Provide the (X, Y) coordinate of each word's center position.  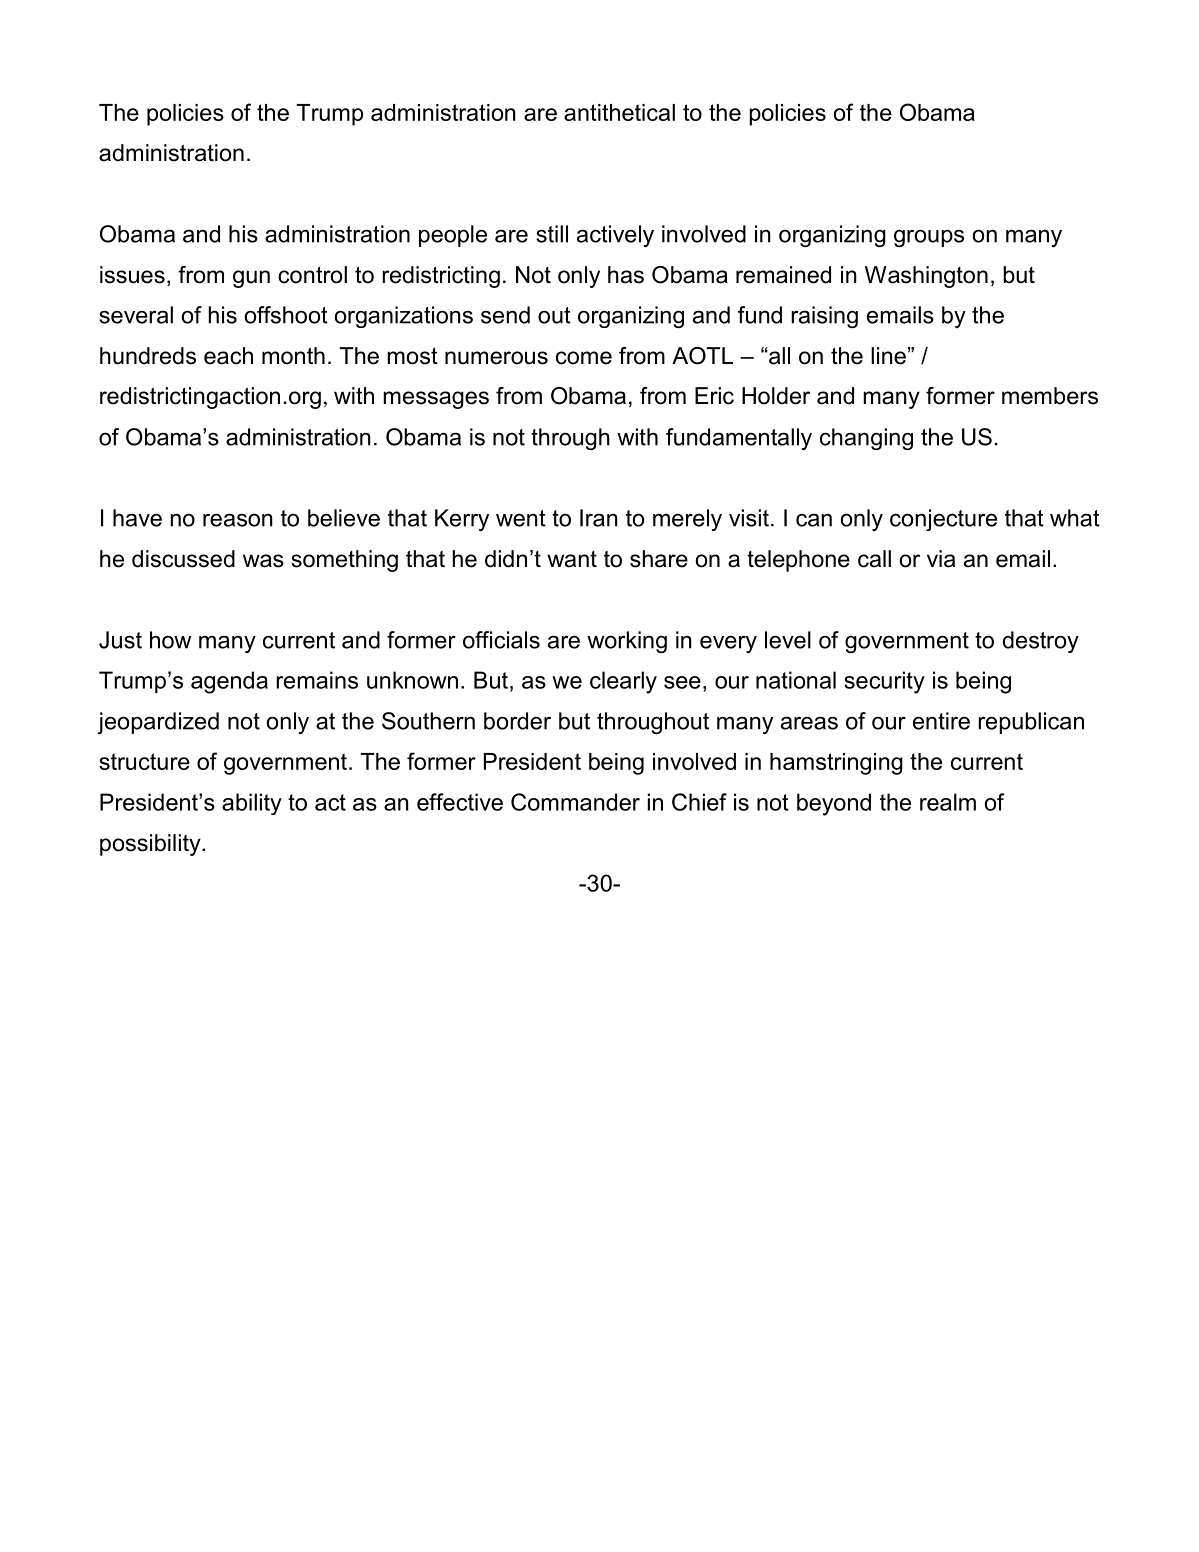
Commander (575, 802)
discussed (183, 559)
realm (948, 802)
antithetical (619, 112)
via (941, 559)
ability (252, 804)
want (572, 559)
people (453, 236)
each (228, 356)
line (888, 356)
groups (929, 238)
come (584, 358)
